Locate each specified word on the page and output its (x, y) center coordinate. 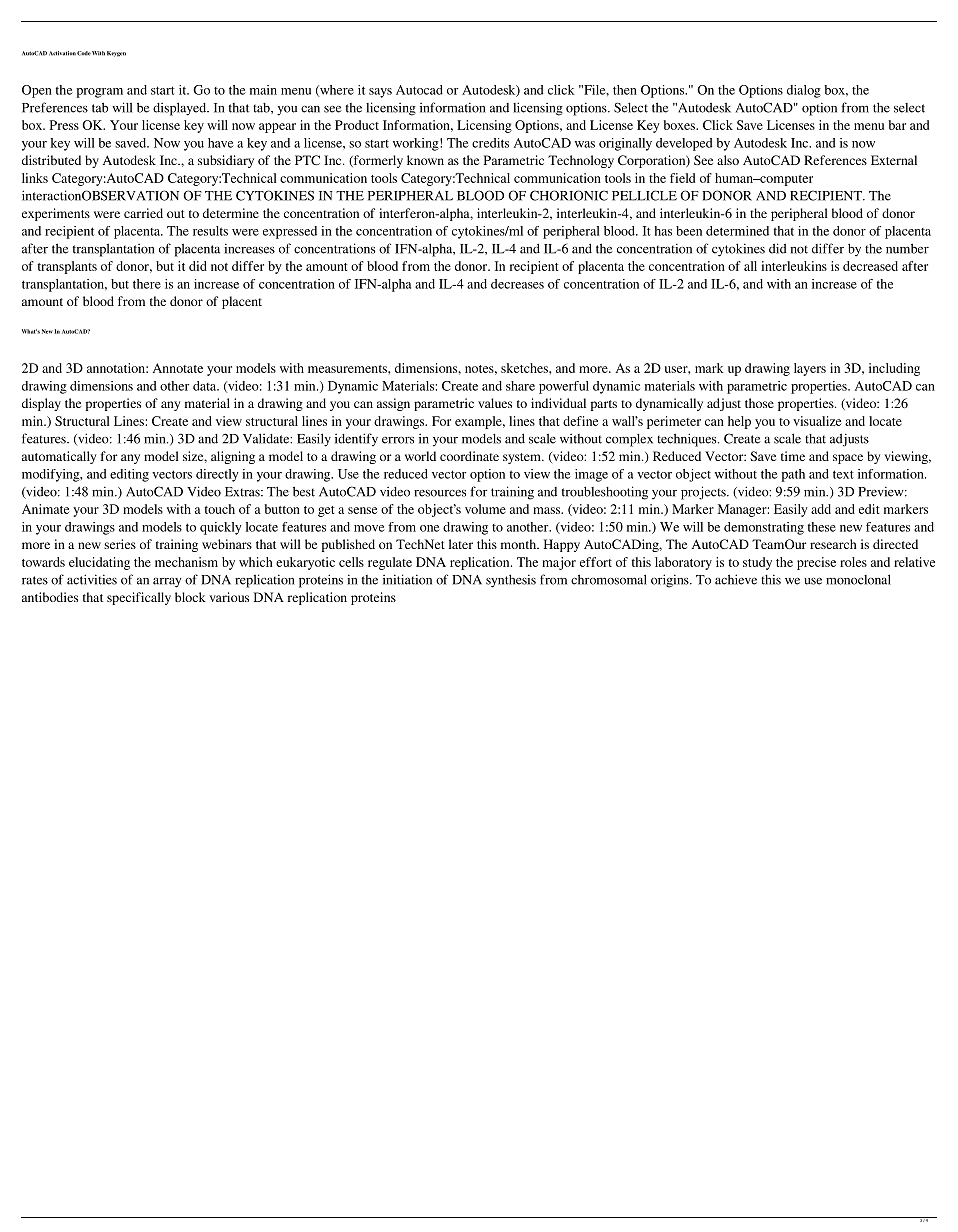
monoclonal (858, 579)
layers (810, 369)
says (380, 93)
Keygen (116, 54)
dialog (804, 91)
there (147, 284)
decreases (517, 284)
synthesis (511, 581)
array (167, 583)
